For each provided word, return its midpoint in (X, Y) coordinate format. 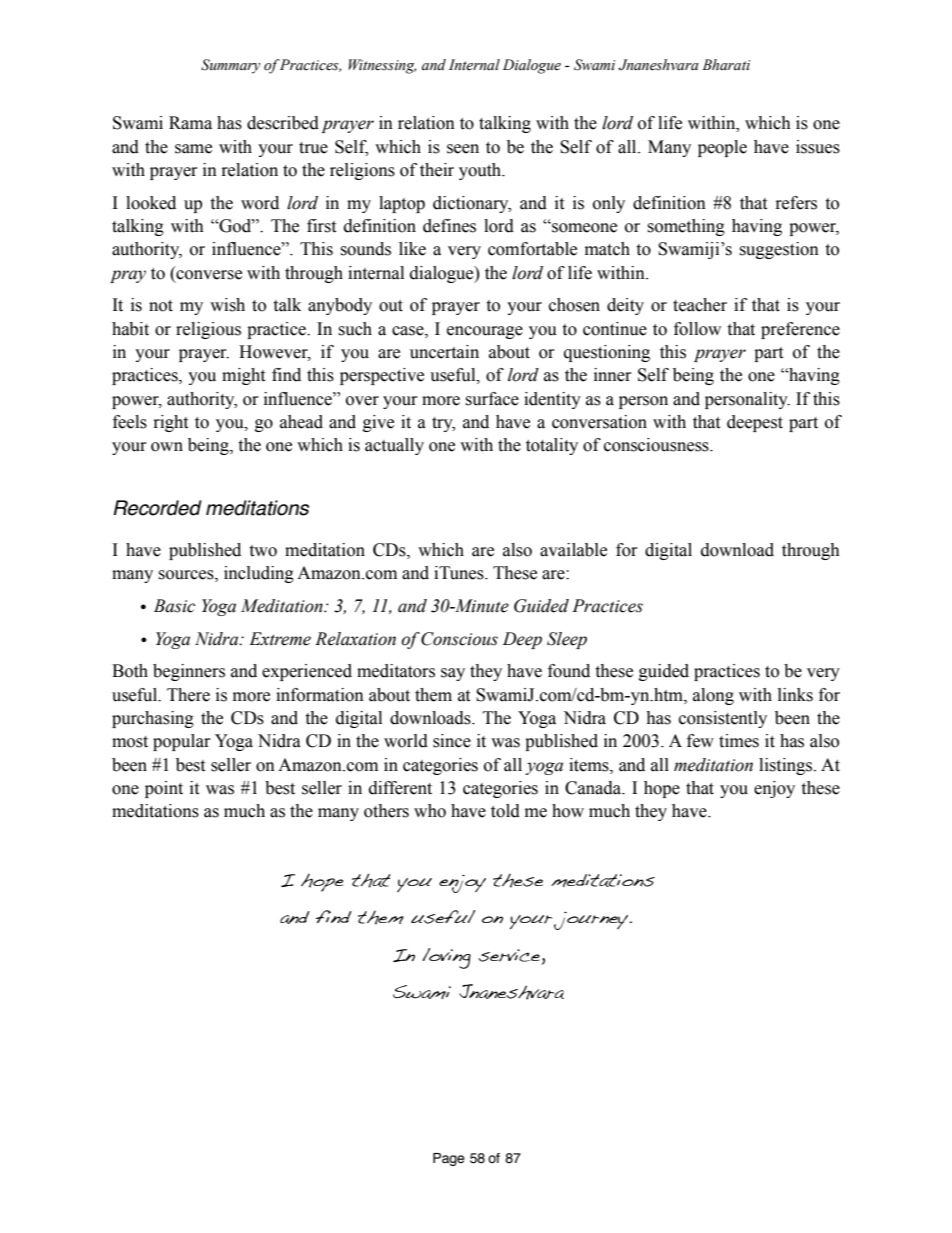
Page (449, 1159)
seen (463, 149)
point (164, 789)
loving (446, 958)
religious (208, 330)
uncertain (444, 352)
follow (697, 329)
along (713, 696)
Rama (190, 123)
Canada (594, 788)
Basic (174, 606)
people (722, 148)
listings (787, 766)
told (505, 811)
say (453, 674)
